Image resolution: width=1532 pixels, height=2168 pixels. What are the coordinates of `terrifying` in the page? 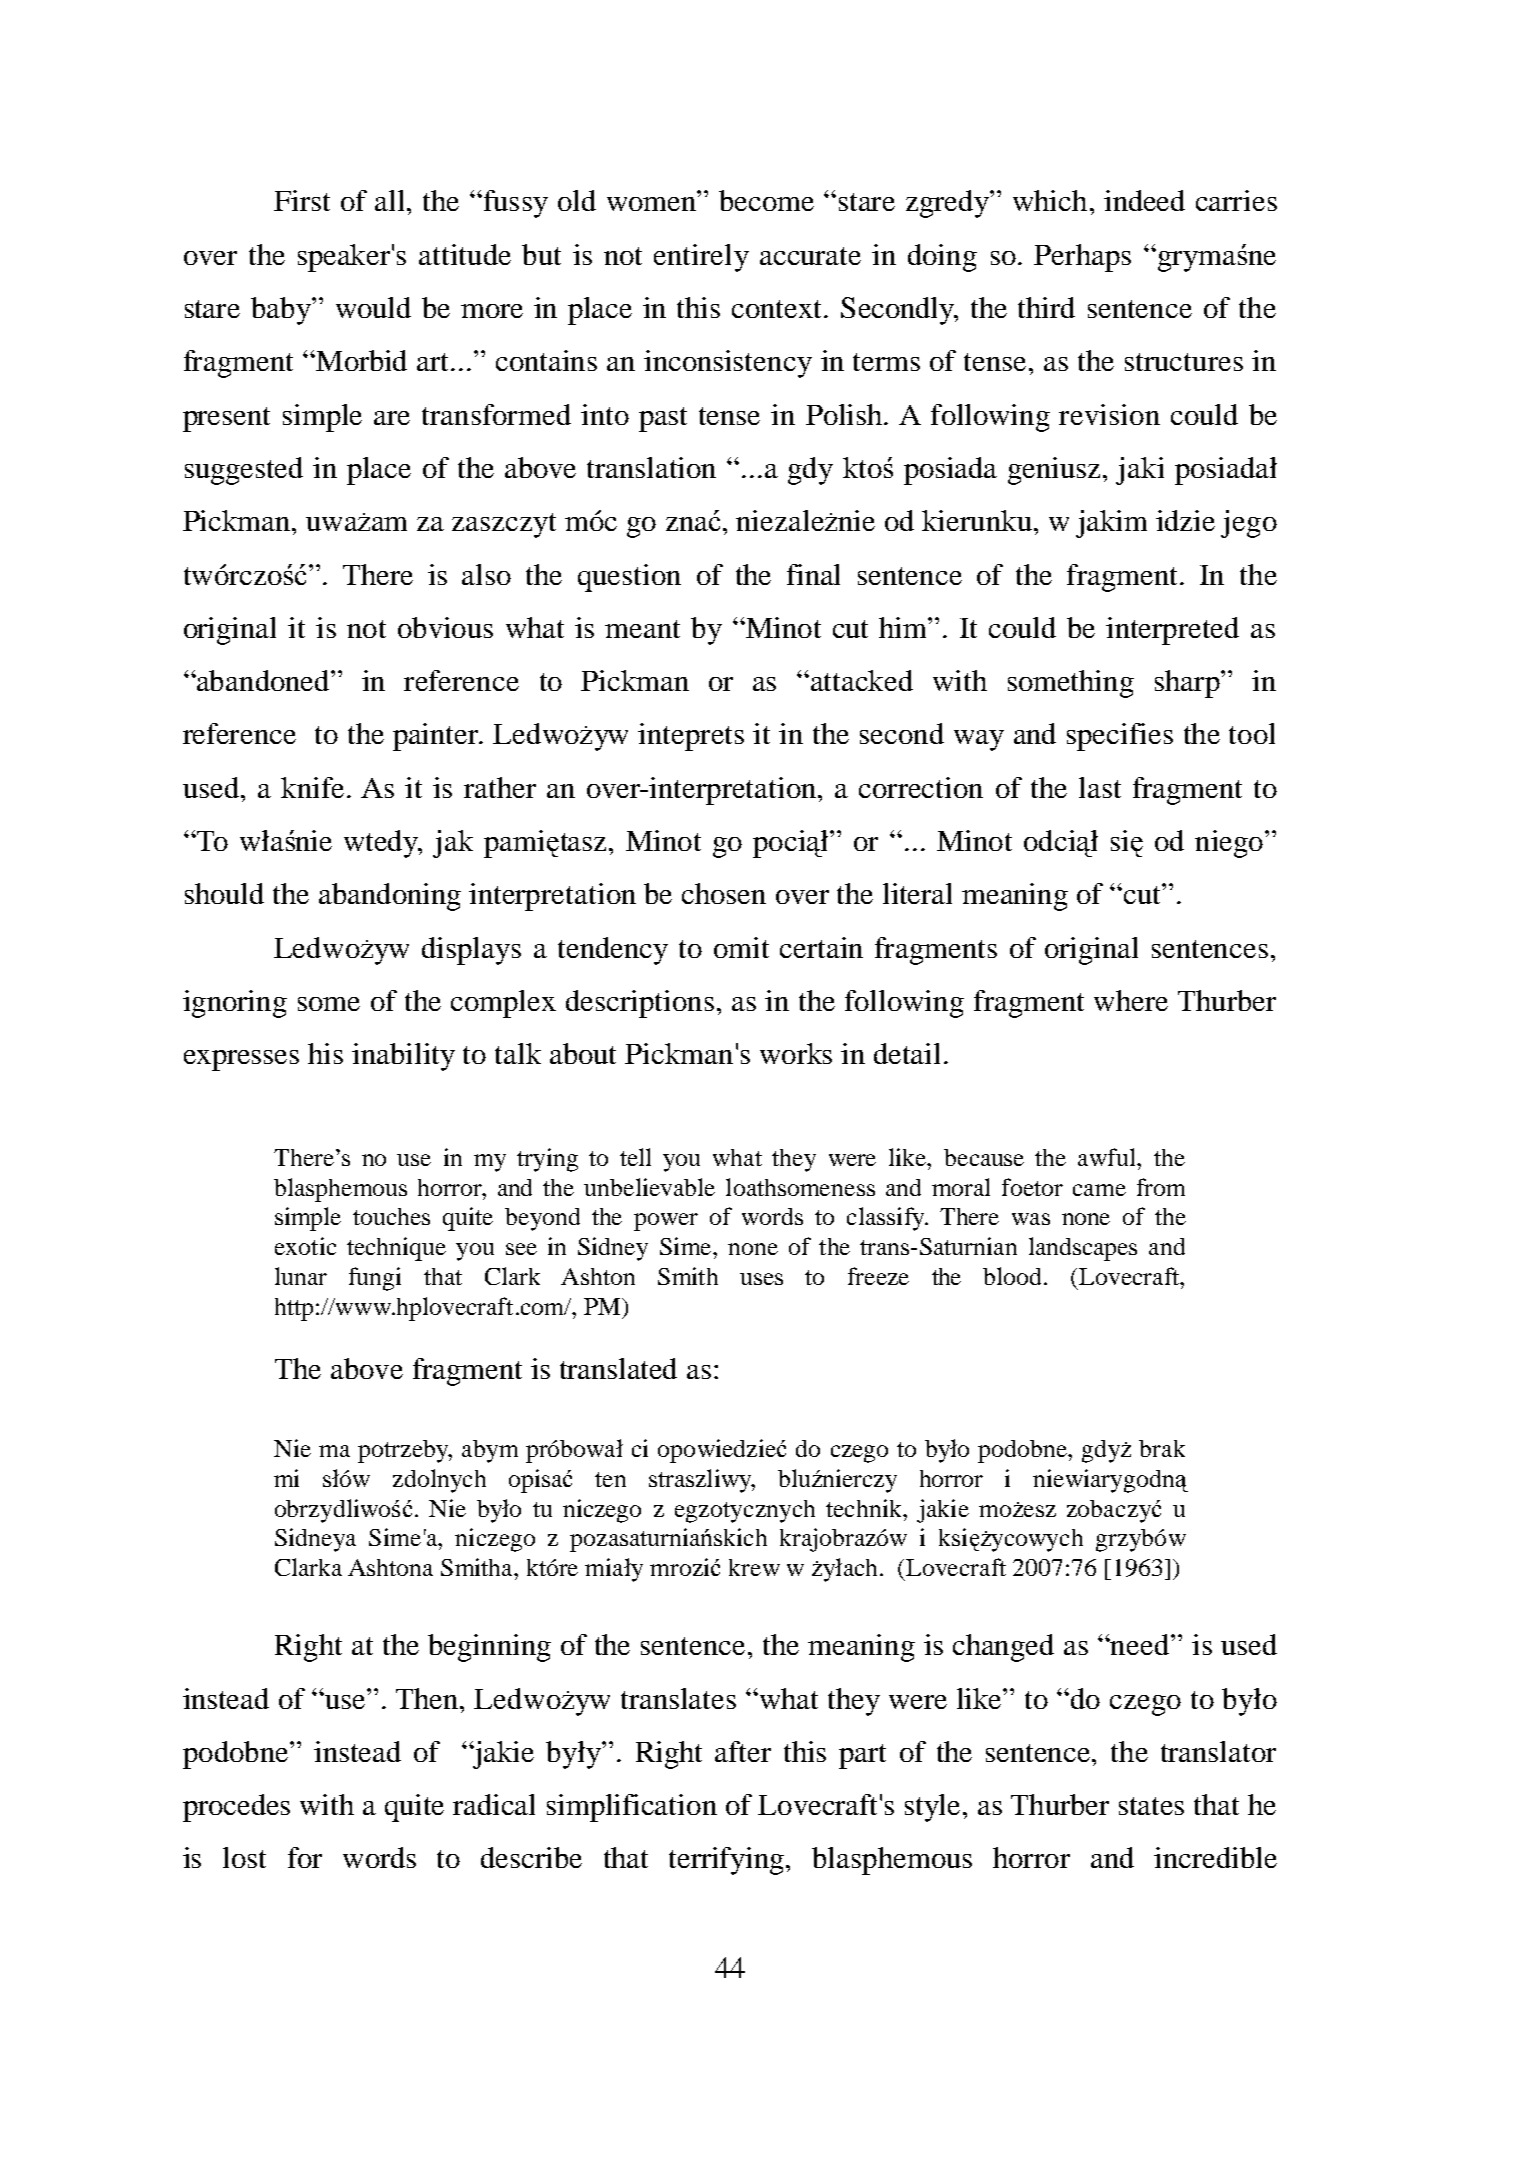 It's located at (728, 1861).
